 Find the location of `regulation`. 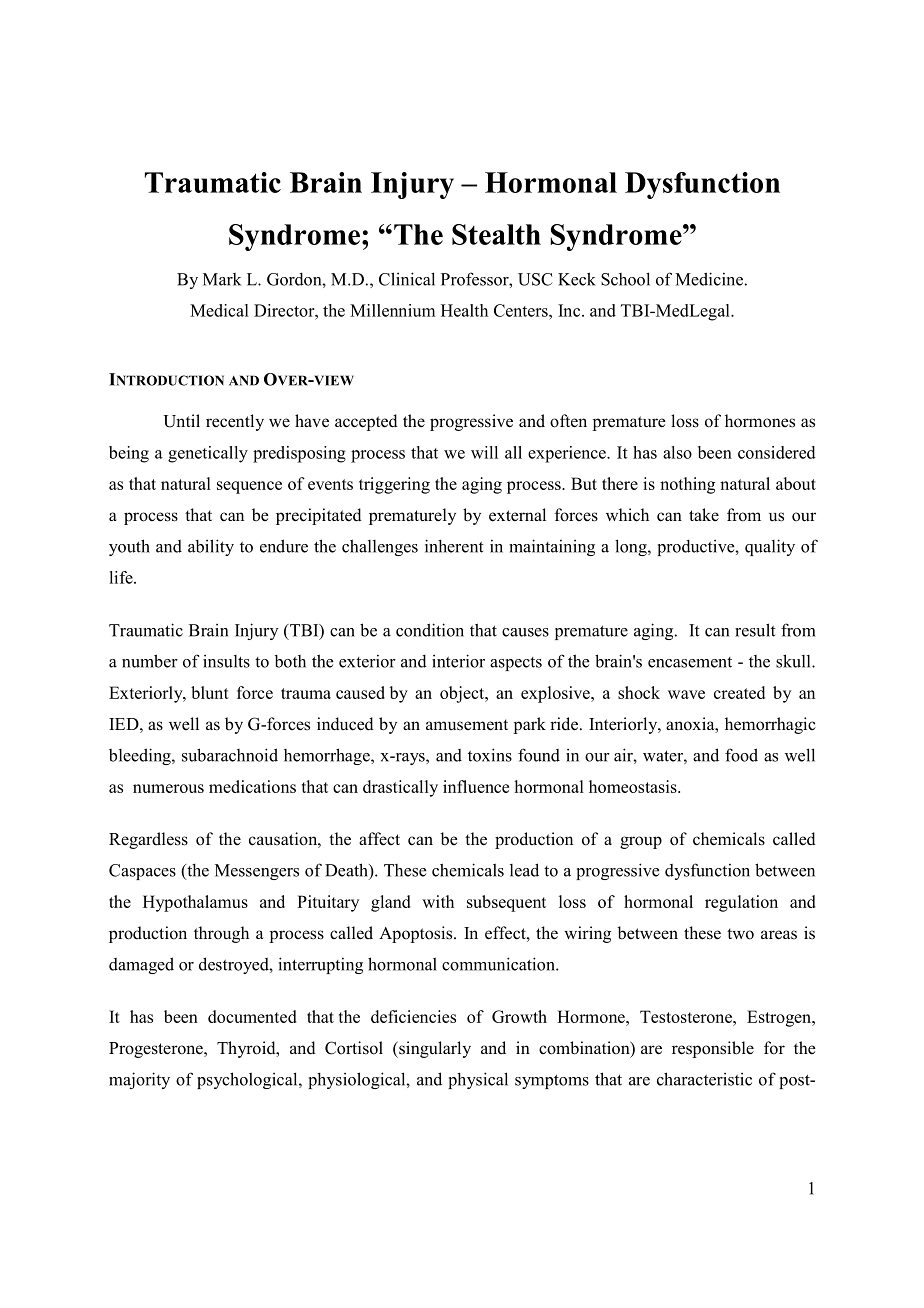

regulation is located at coordinates (741, 903).
